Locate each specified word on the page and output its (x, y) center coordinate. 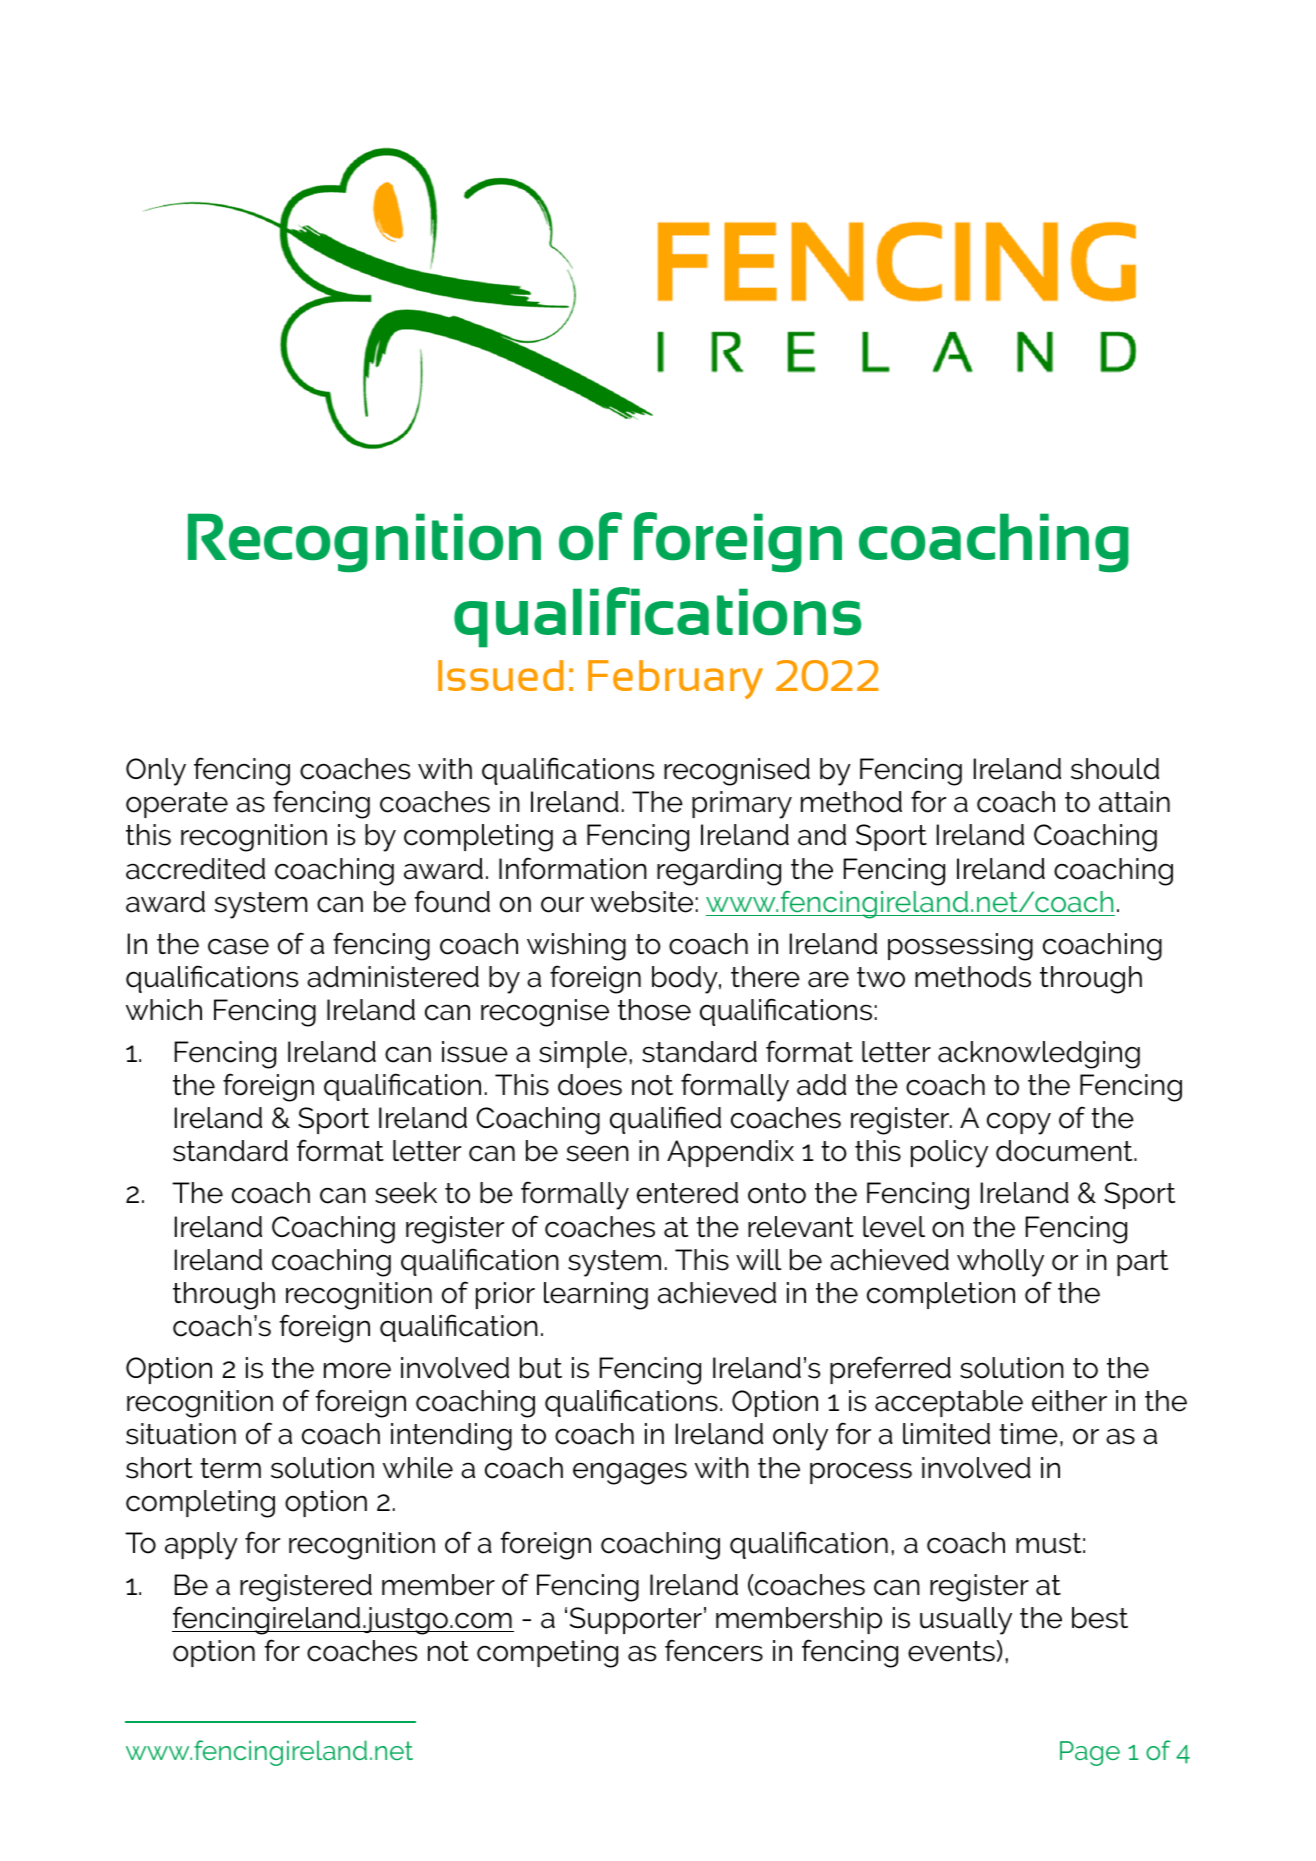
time (1028, 1434)
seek (406, 1193)
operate (177, 805)
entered (687, 1193)
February (675, 679)
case (238, 946)
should (1115, 769)
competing (547, 1654)
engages (630, 1473)
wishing (576, 947)
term (230, 1468)
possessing (960, 947)
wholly (1000, 1263)
